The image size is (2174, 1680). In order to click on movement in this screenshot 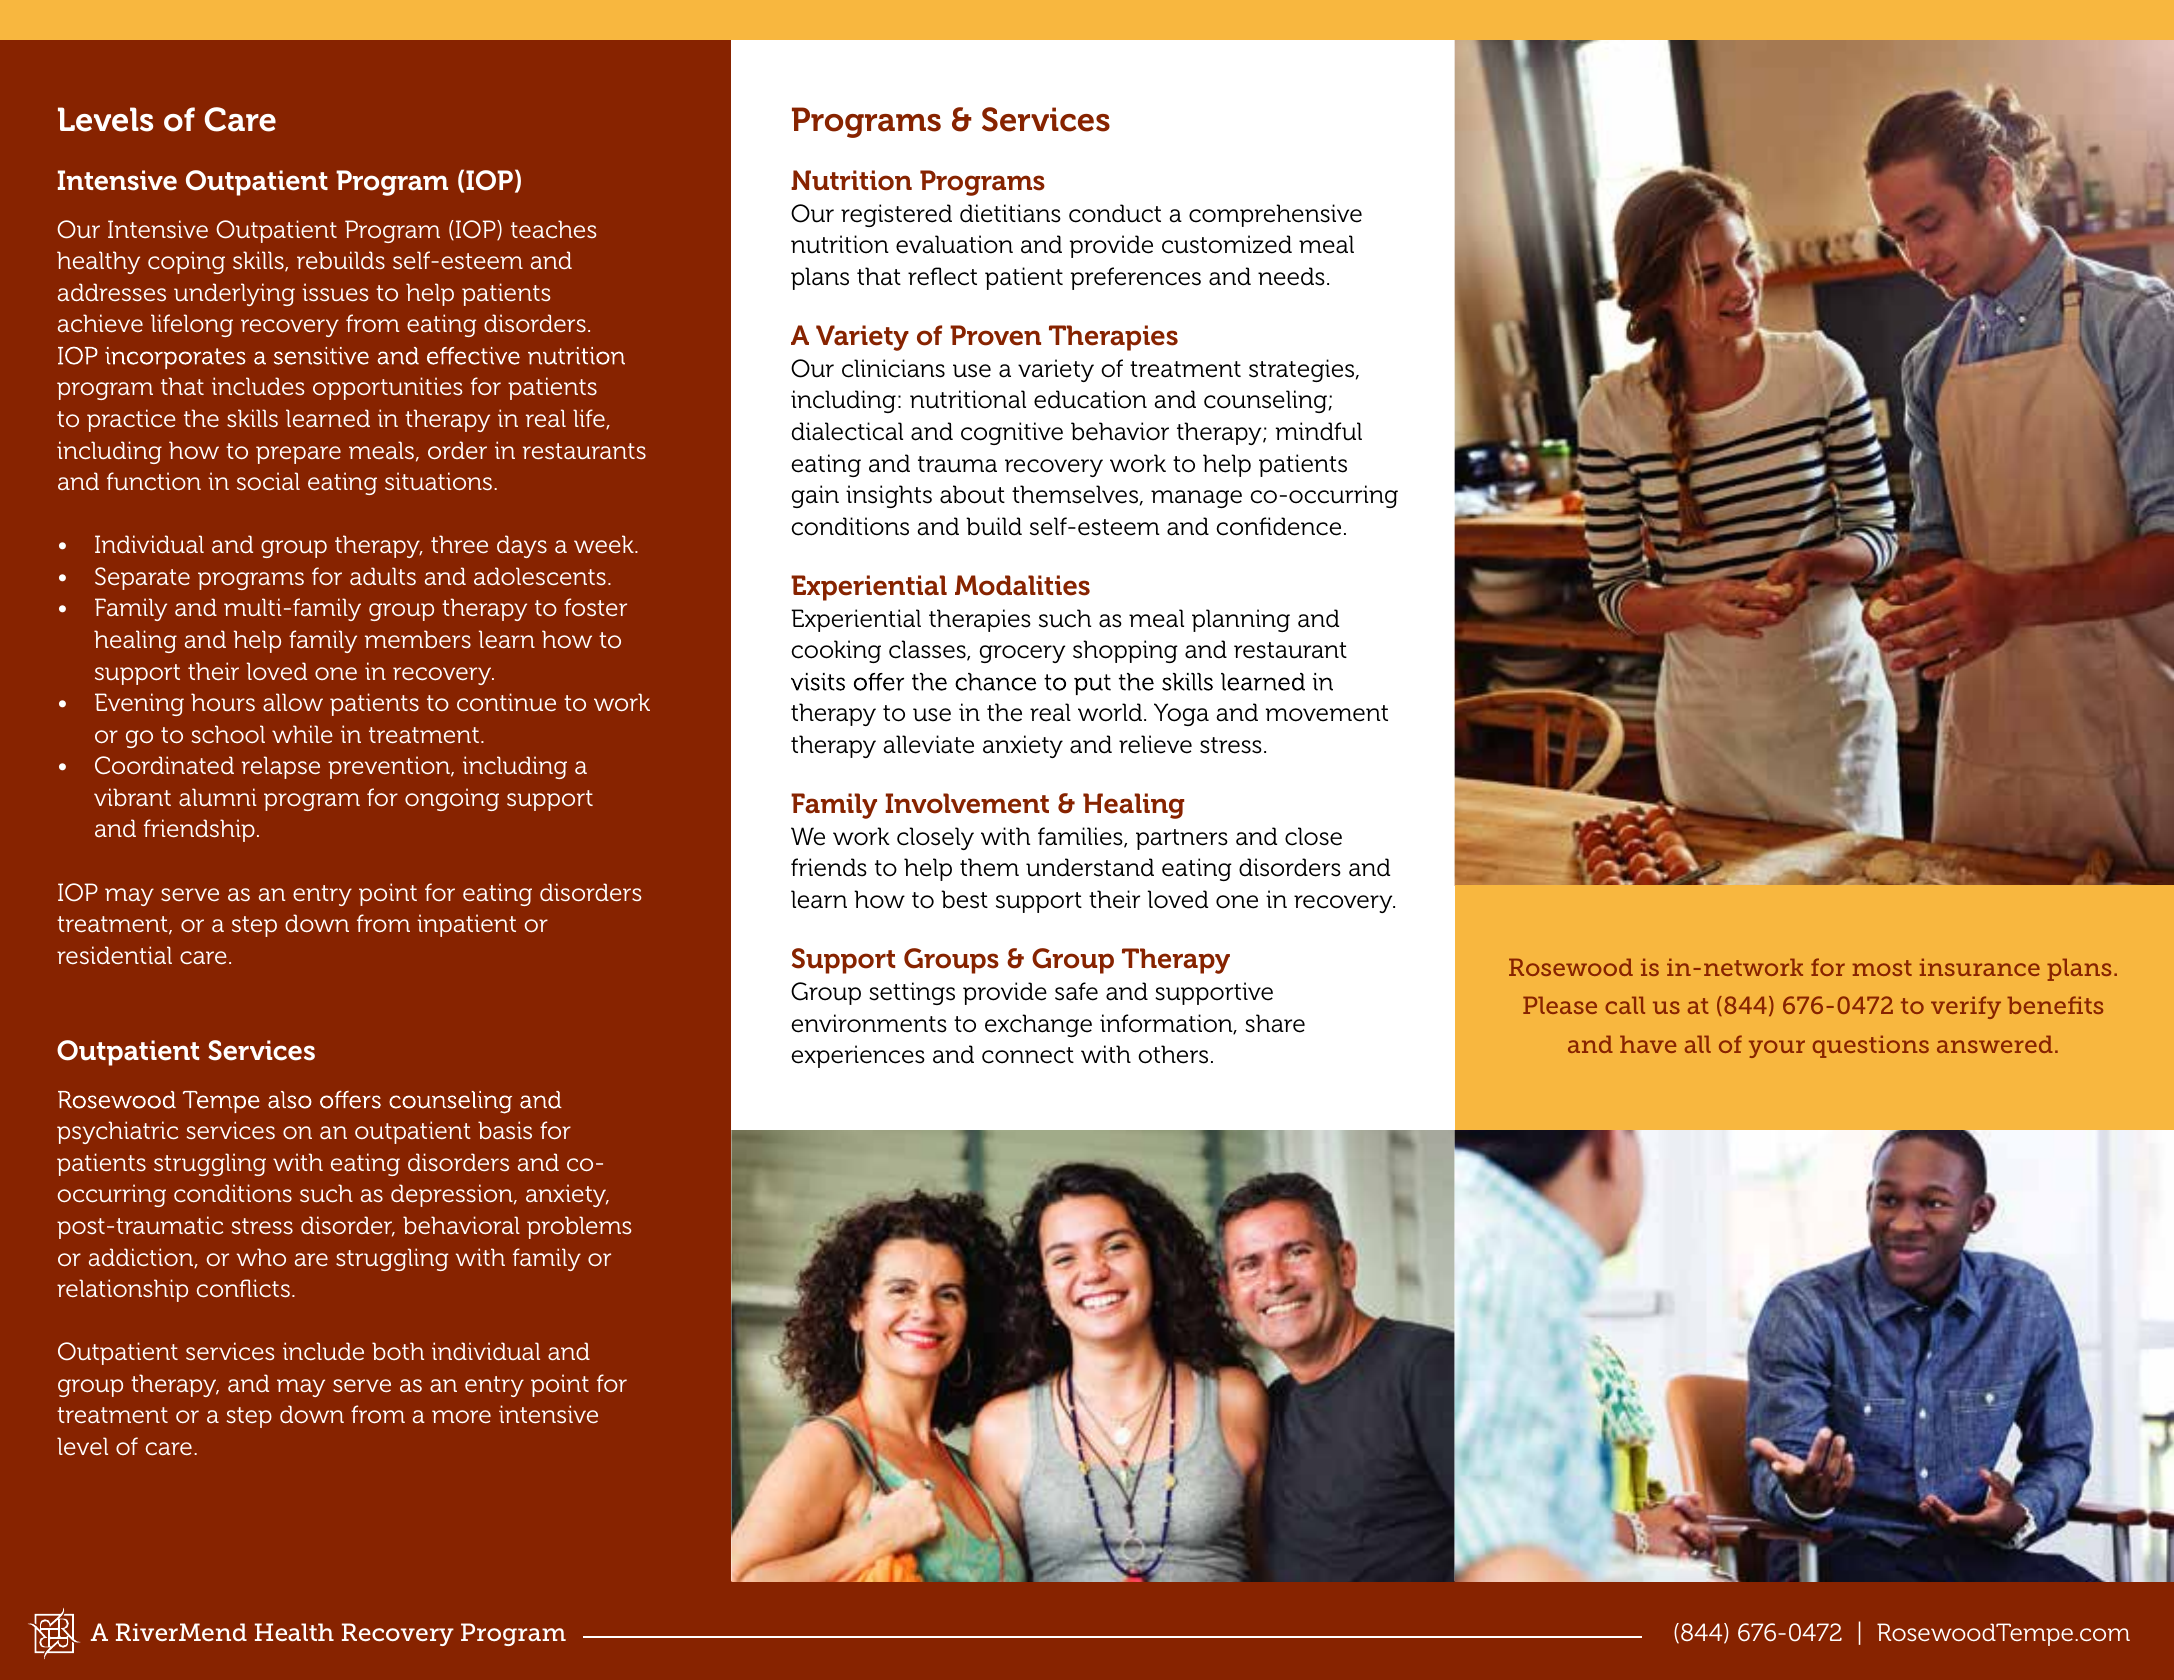, I will do `click(1327, 713)`.
